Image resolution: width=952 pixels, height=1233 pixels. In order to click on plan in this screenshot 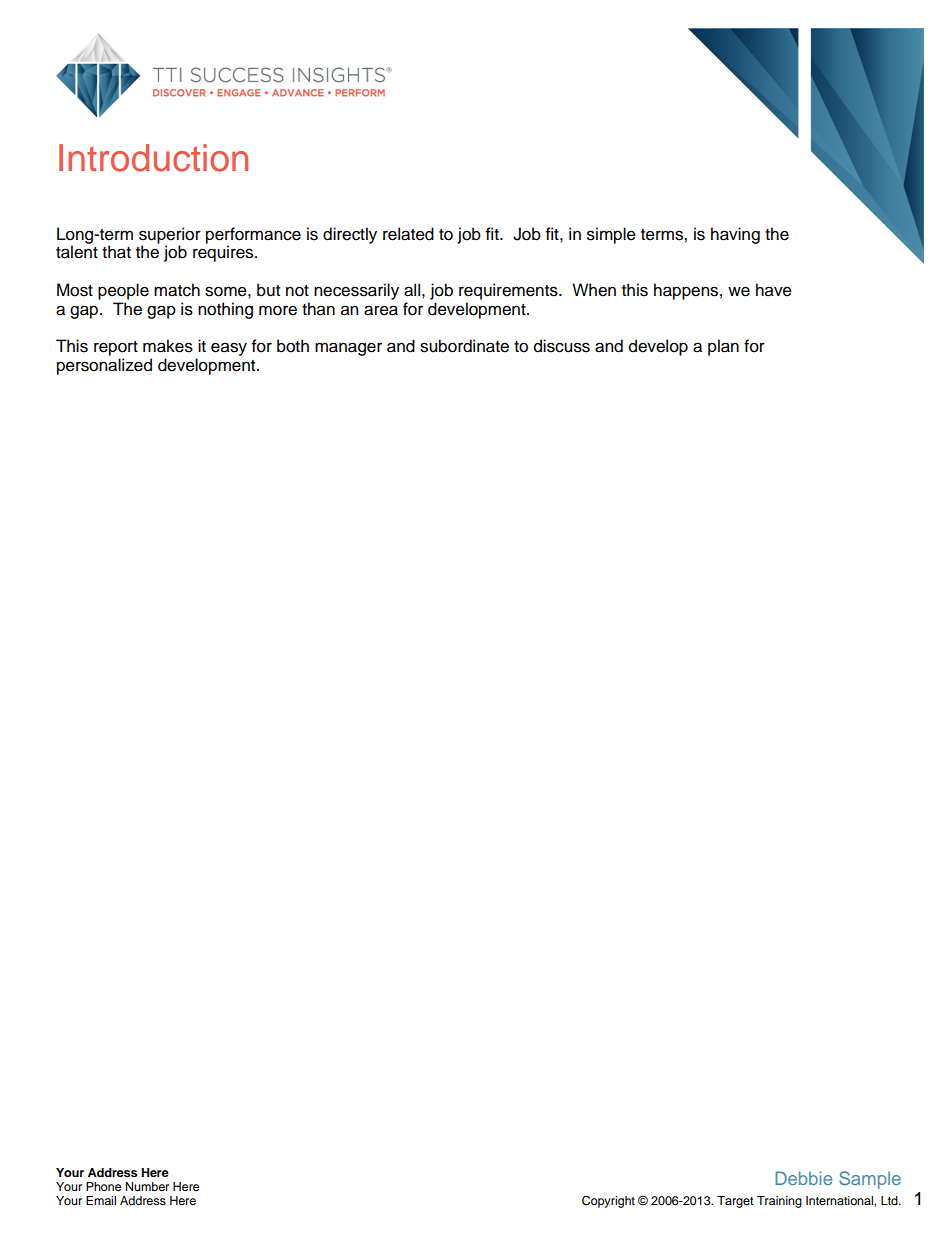, I will do `click(723, 347)`.
